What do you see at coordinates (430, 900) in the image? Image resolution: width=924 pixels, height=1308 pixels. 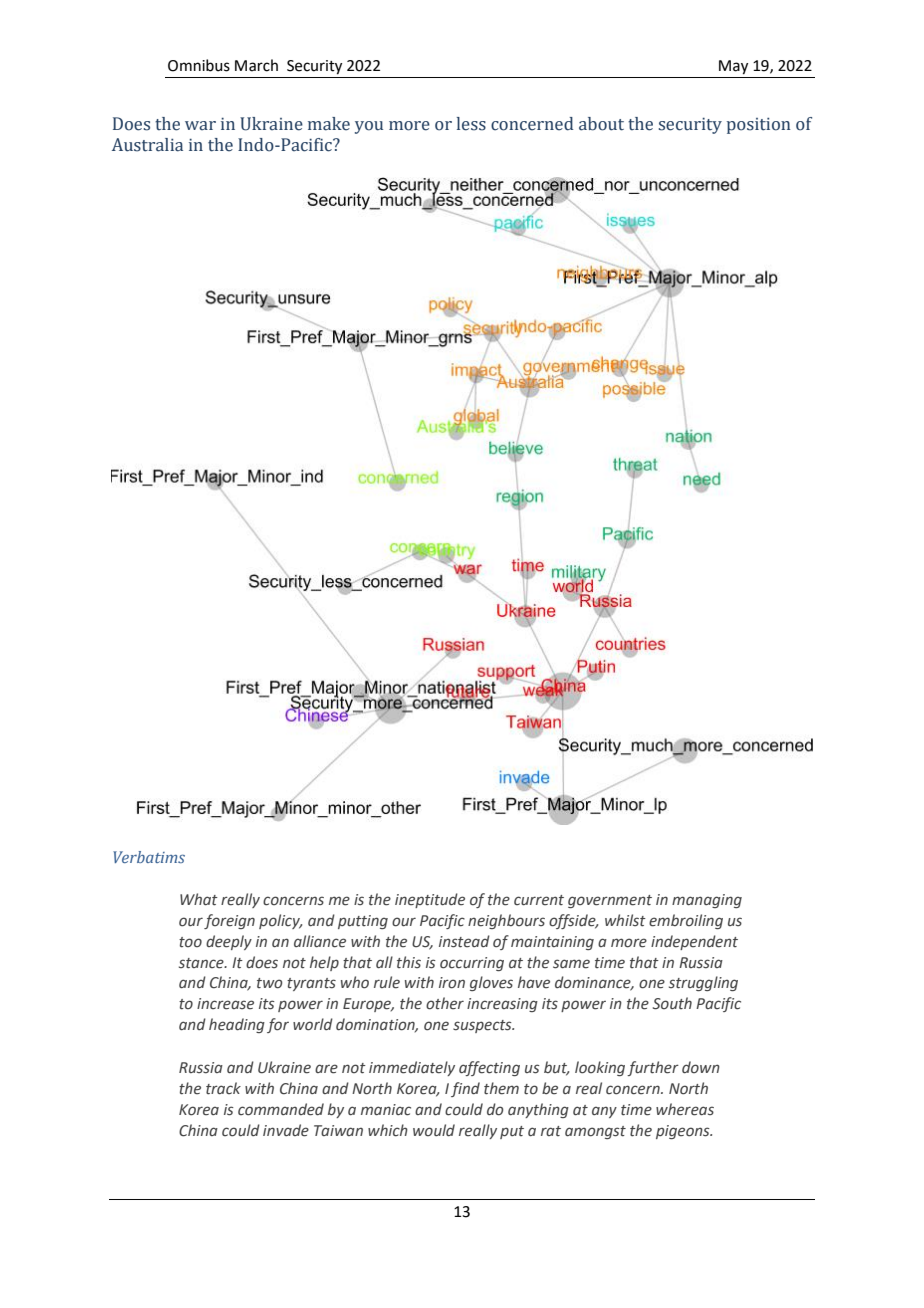 I see `ineptitude` at bounding box center [430, 900].
